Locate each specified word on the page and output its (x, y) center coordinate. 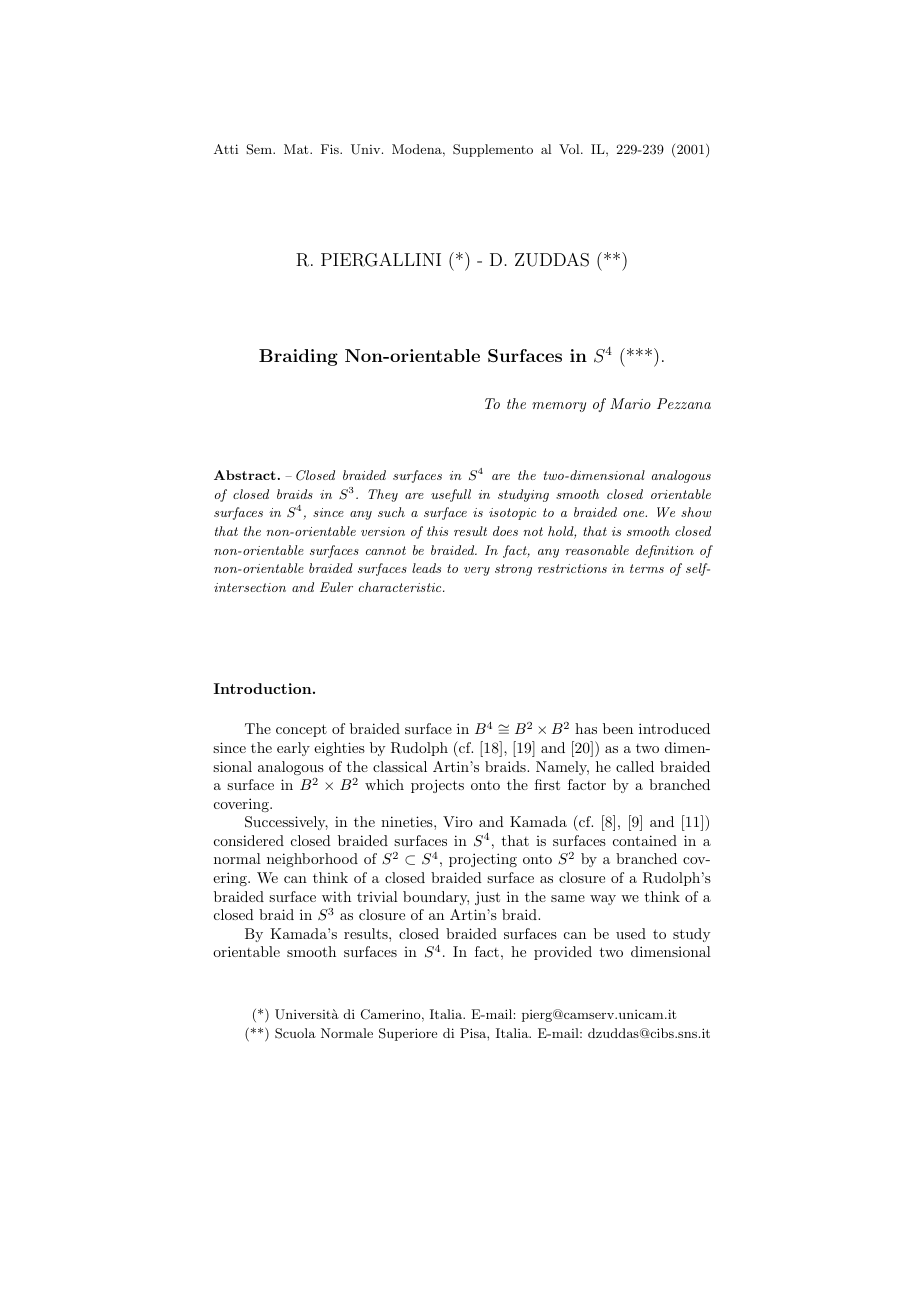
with (336, 896)
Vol (570, 149)
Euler (336, 587)
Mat (297, 149)
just (487, 898)
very (477, 571)
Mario (630, 403)
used (631, 933)
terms (647, 568)
